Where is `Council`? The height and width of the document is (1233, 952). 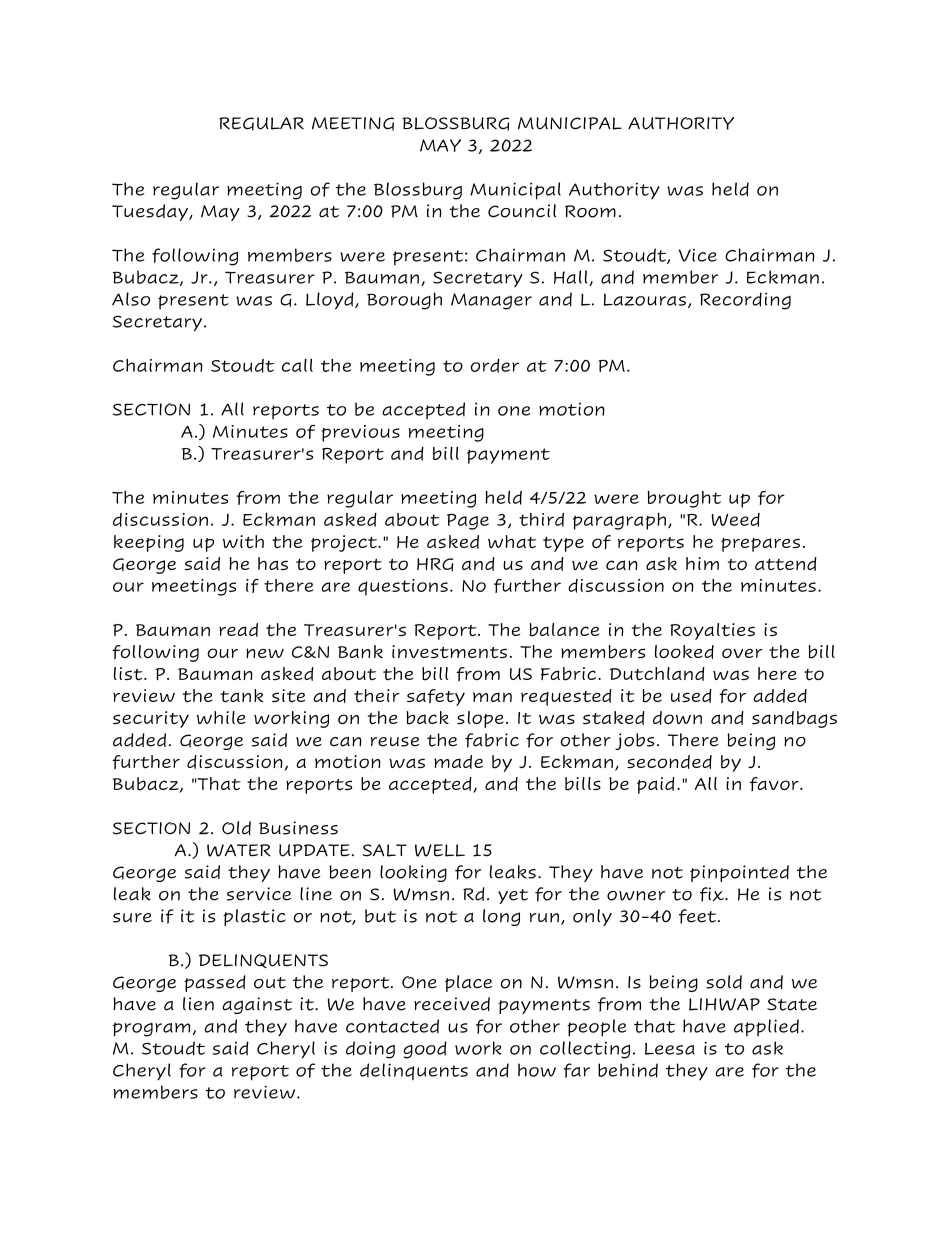 Council is located at coordinates (522, 211).
